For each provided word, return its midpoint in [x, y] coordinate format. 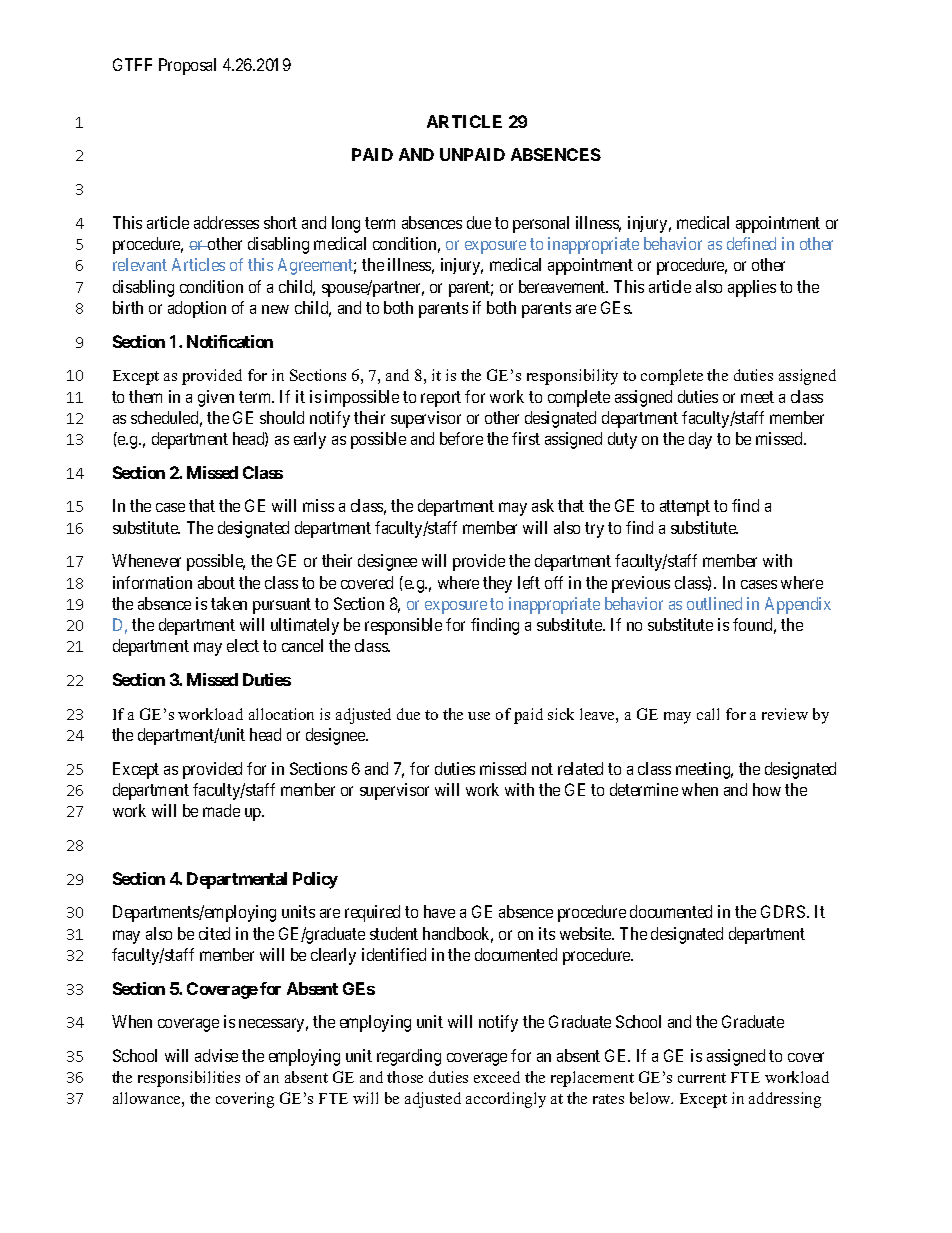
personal [541, 224]
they [497, 584]
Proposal [187, 66]
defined [751, 243]
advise [216, 1055]
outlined [714, 603]
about [216, 582]
